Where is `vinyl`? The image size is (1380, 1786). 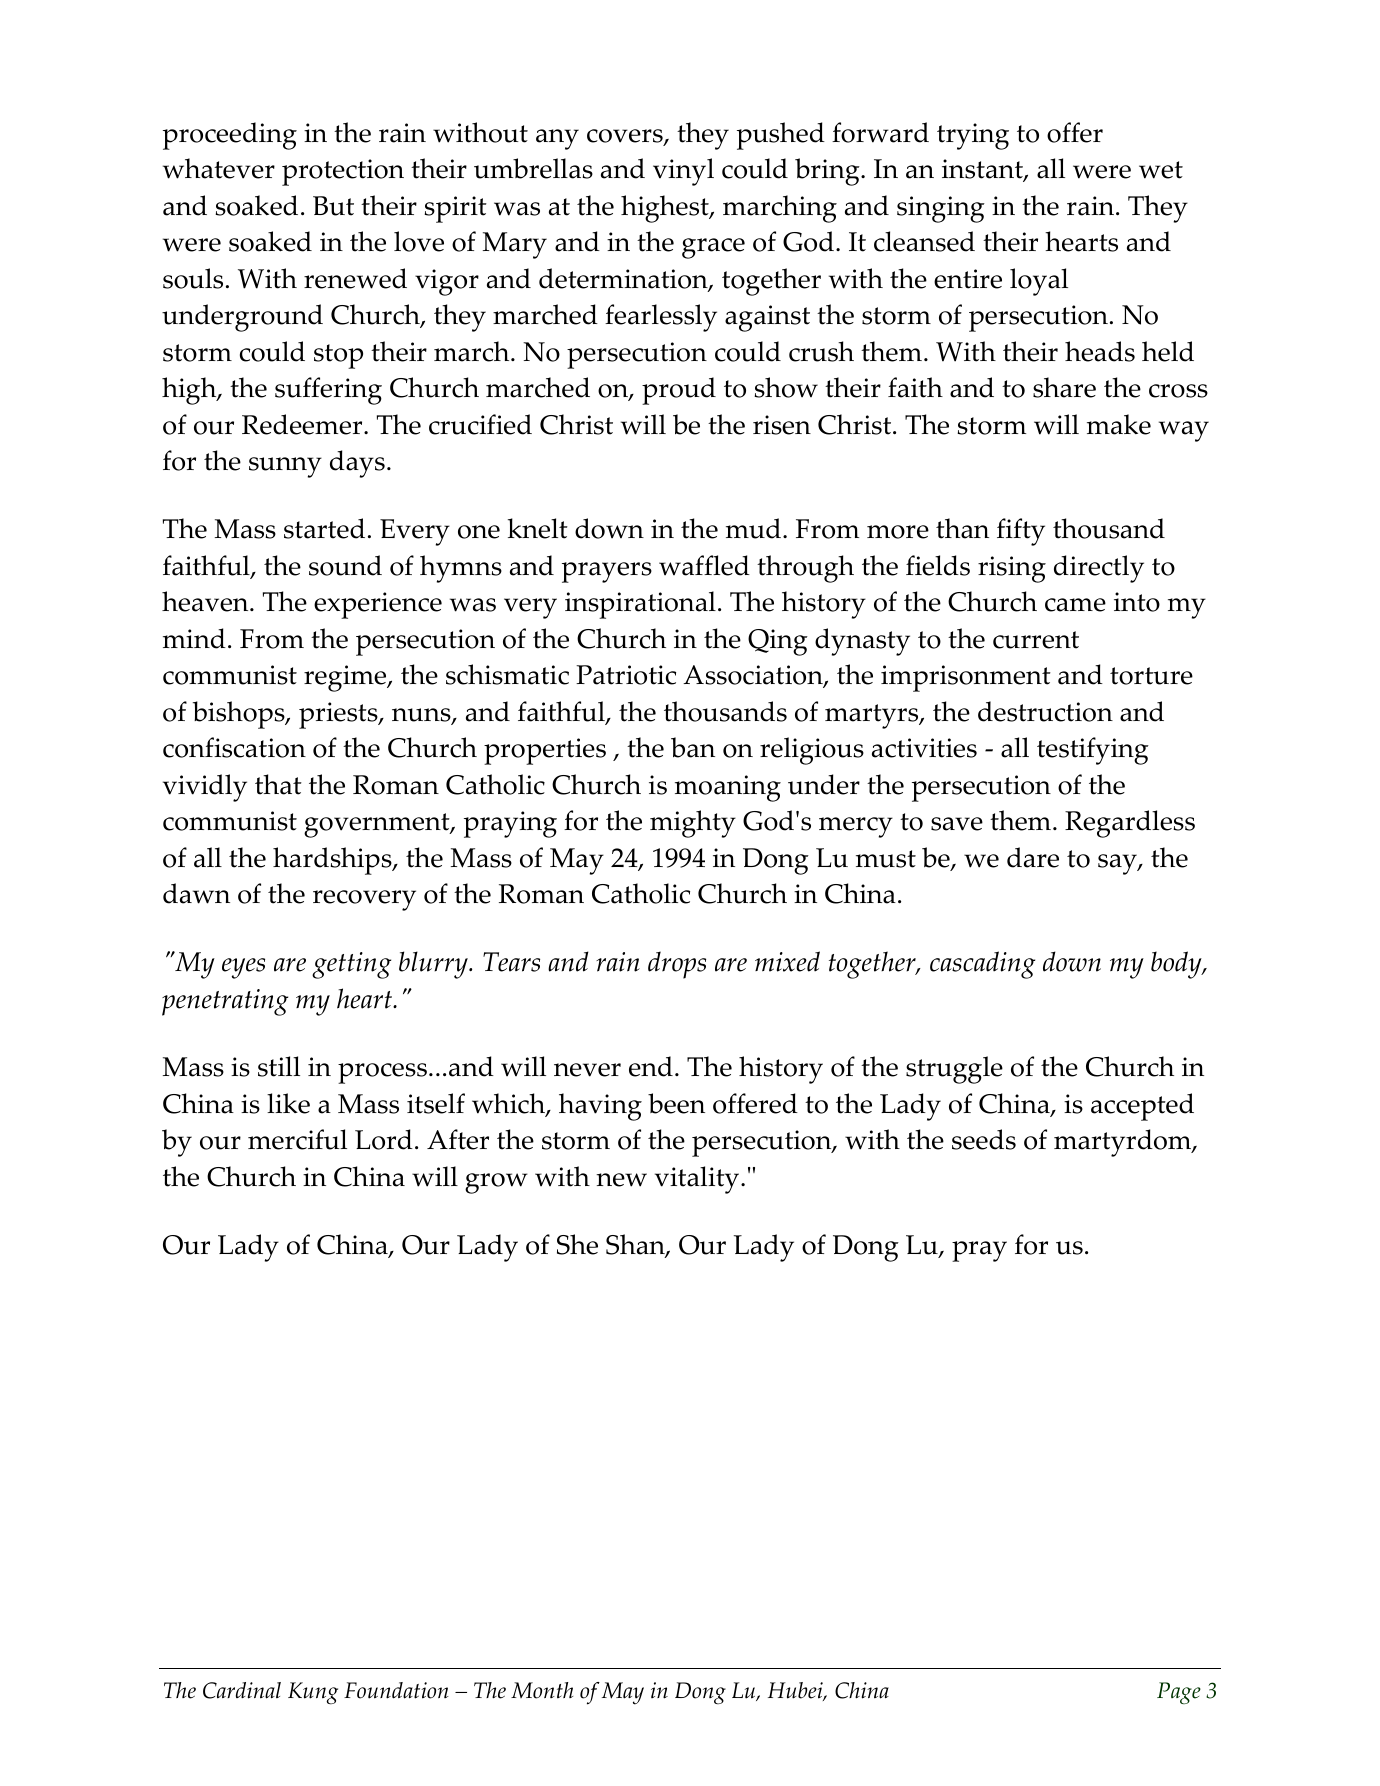 vinyl is located at coordinates (683, 172).
